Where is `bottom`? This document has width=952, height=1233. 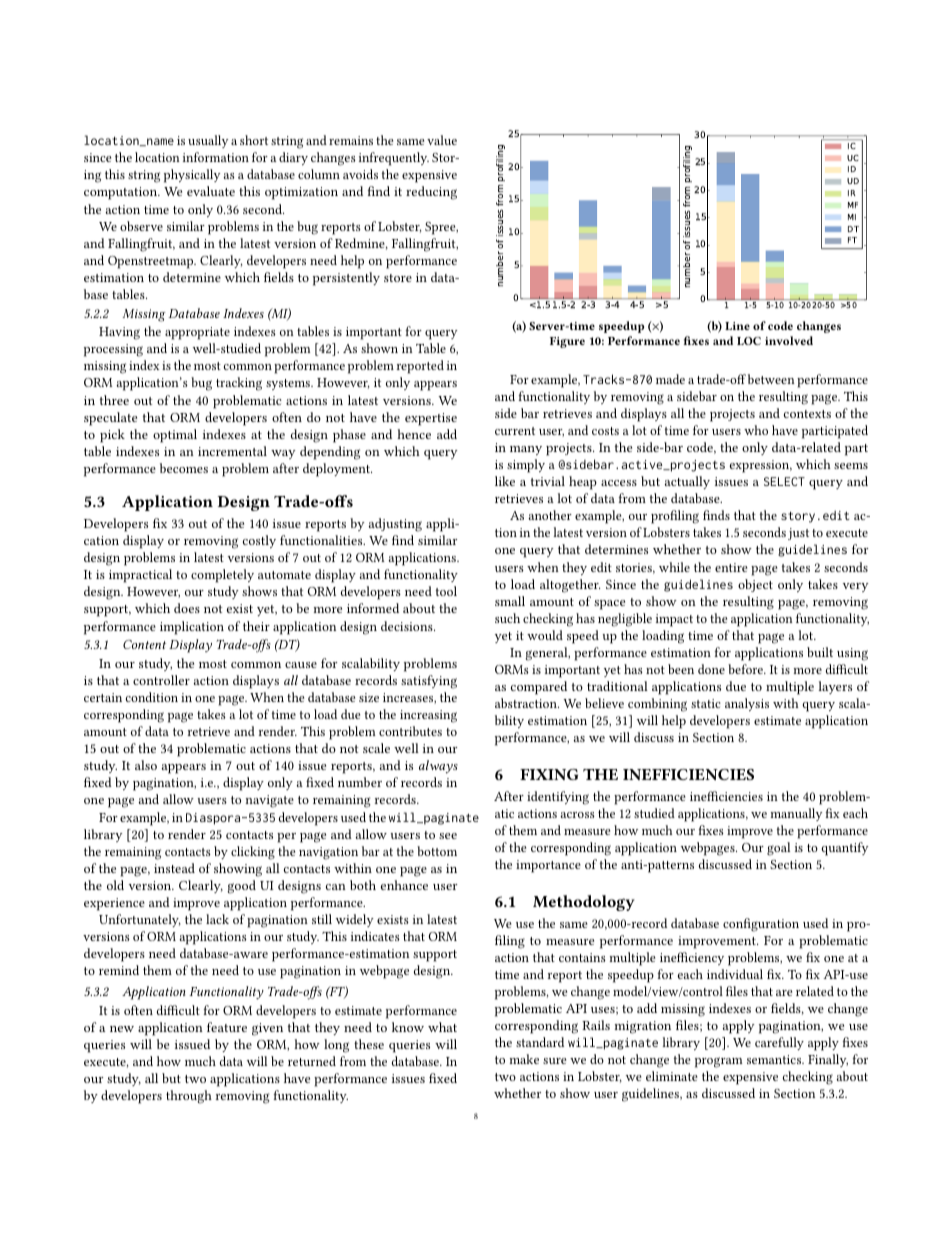 bottom is located at coordinates (437, 851).
